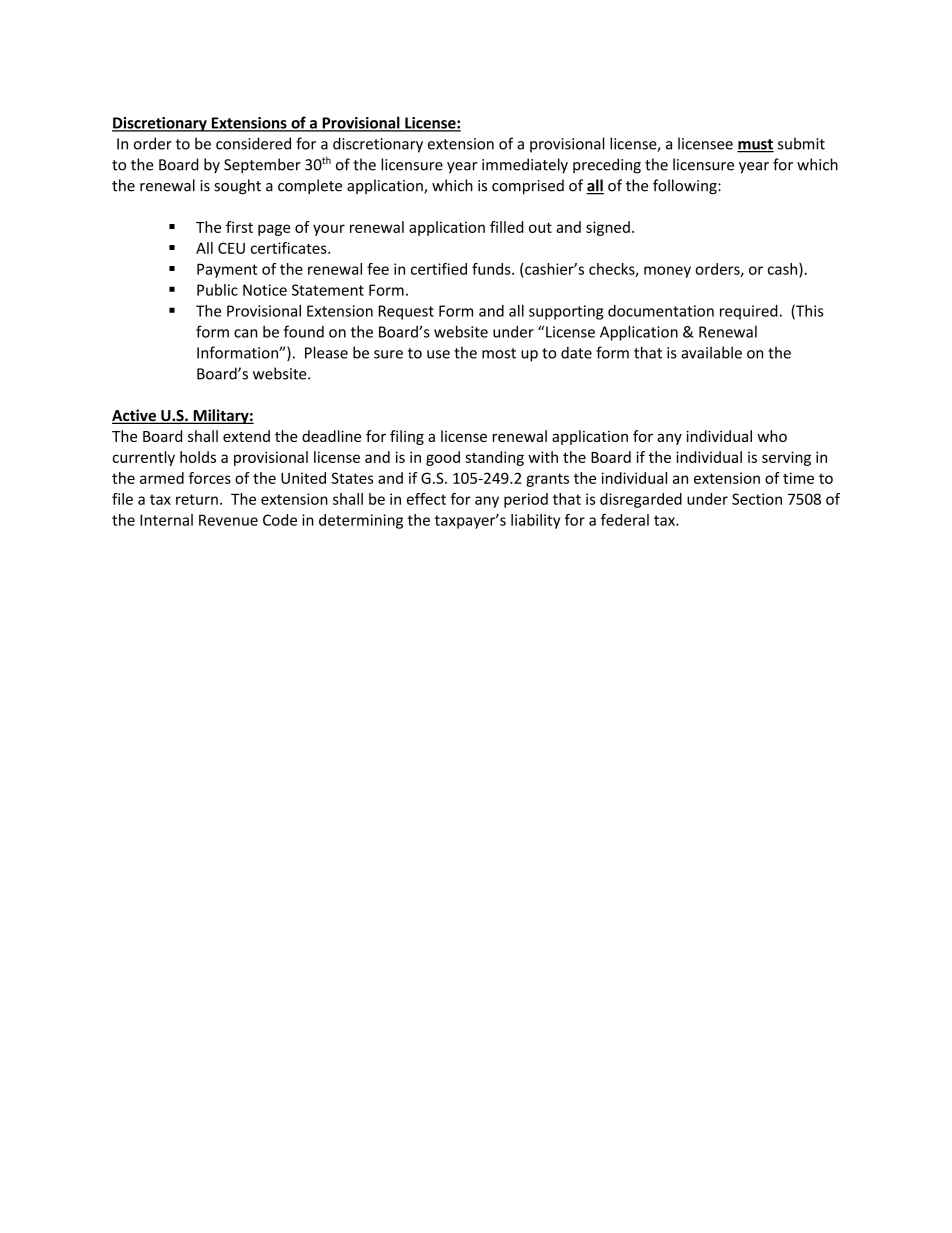 This screenshot has height=1233, width=952. Describe the element at coordinates (438, 354) in the screenshot. I see `use` at that location.
